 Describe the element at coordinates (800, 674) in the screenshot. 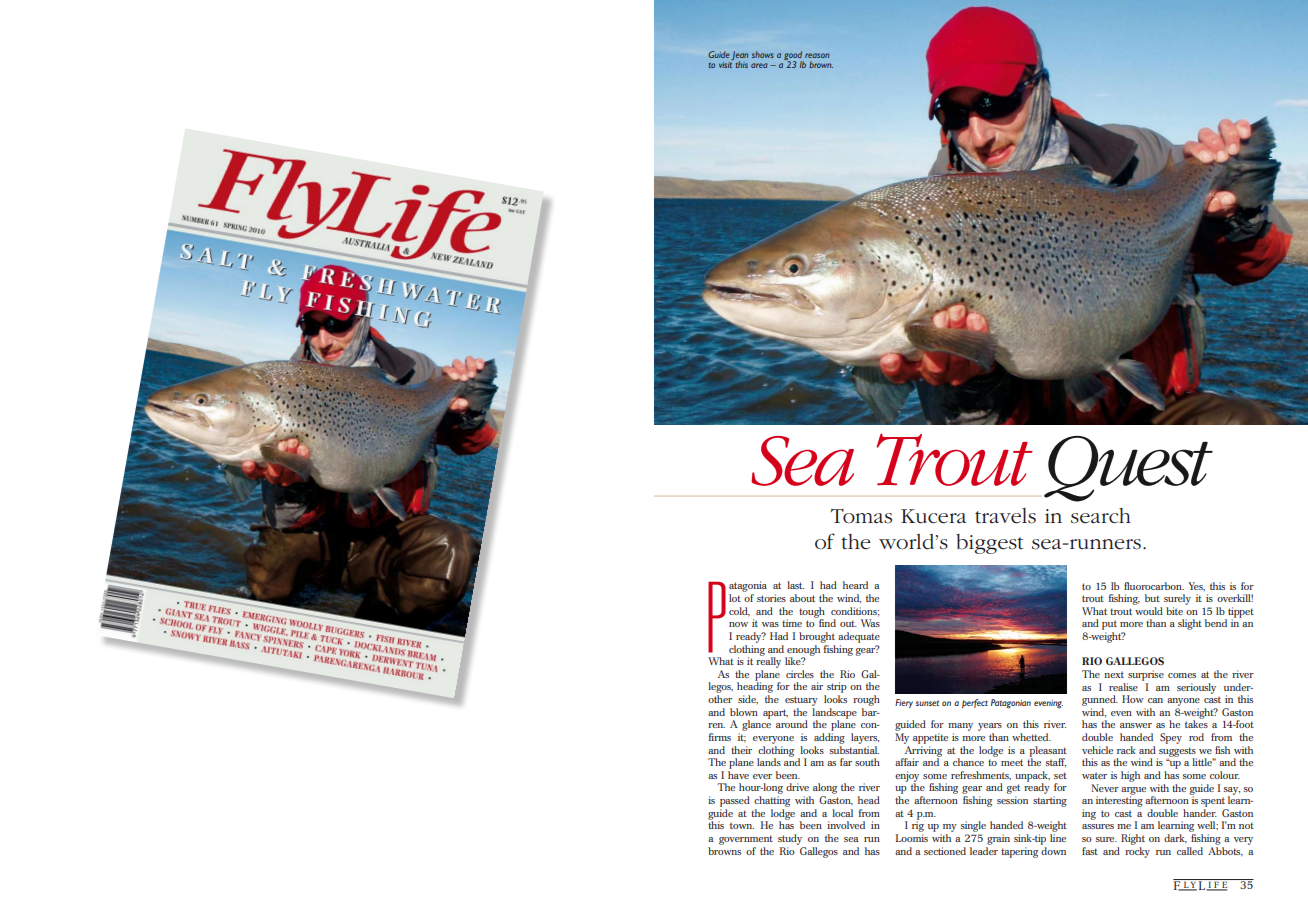

I see `circles` at that location.
